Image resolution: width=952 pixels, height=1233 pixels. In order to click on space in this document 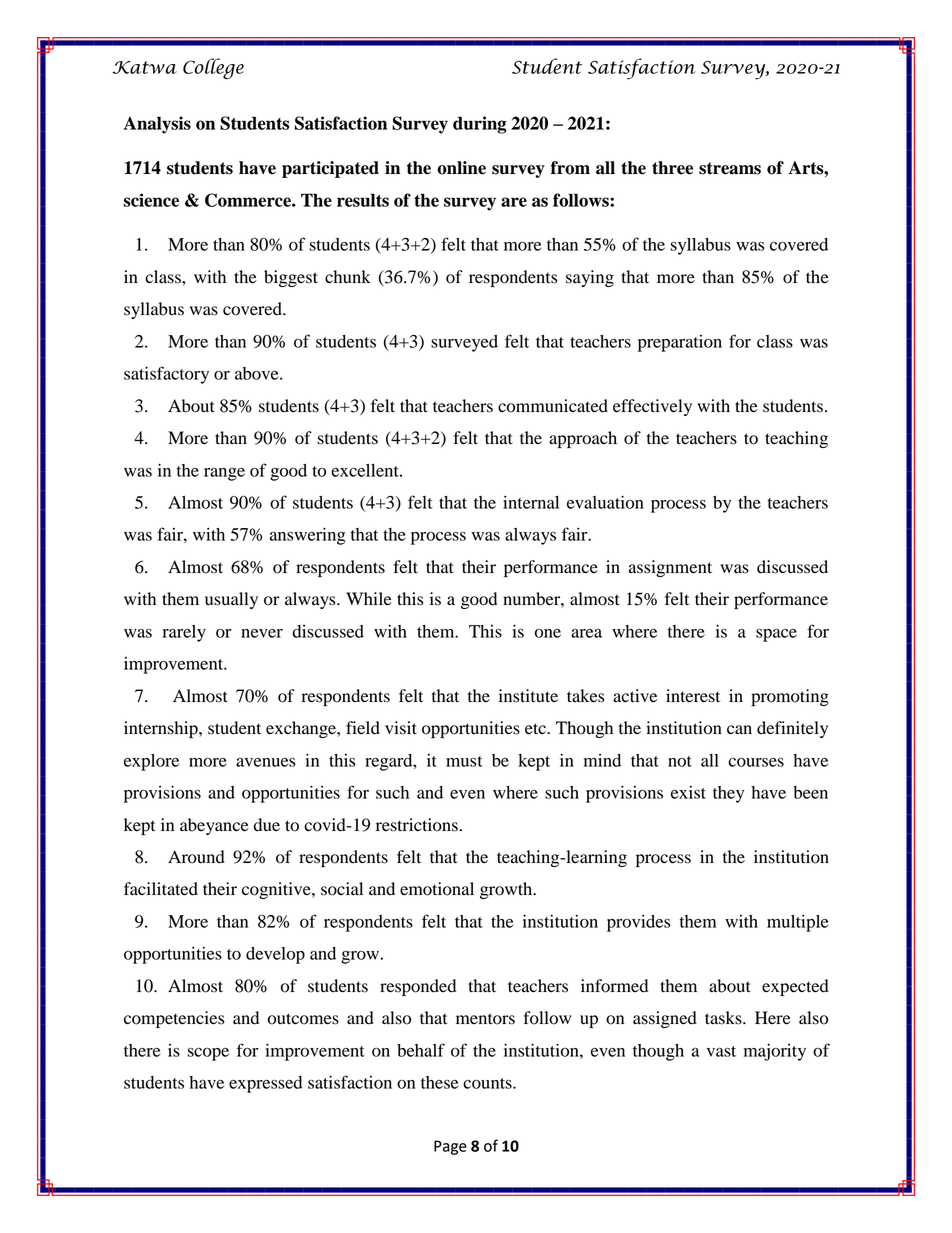, I will do `click(776, 635)`.
